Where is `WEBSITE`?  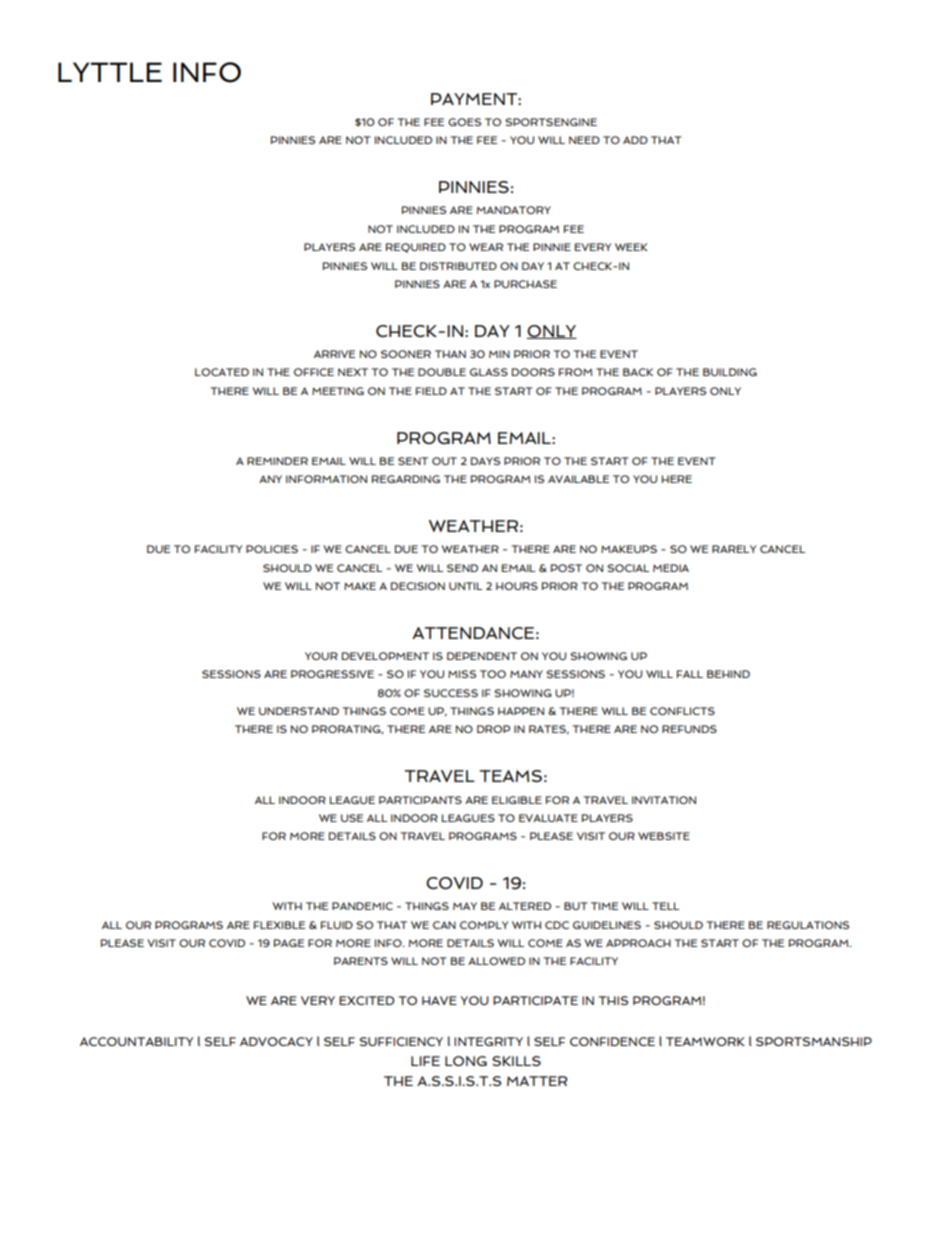
WEBSITE is located at coordinates (664, 836).
